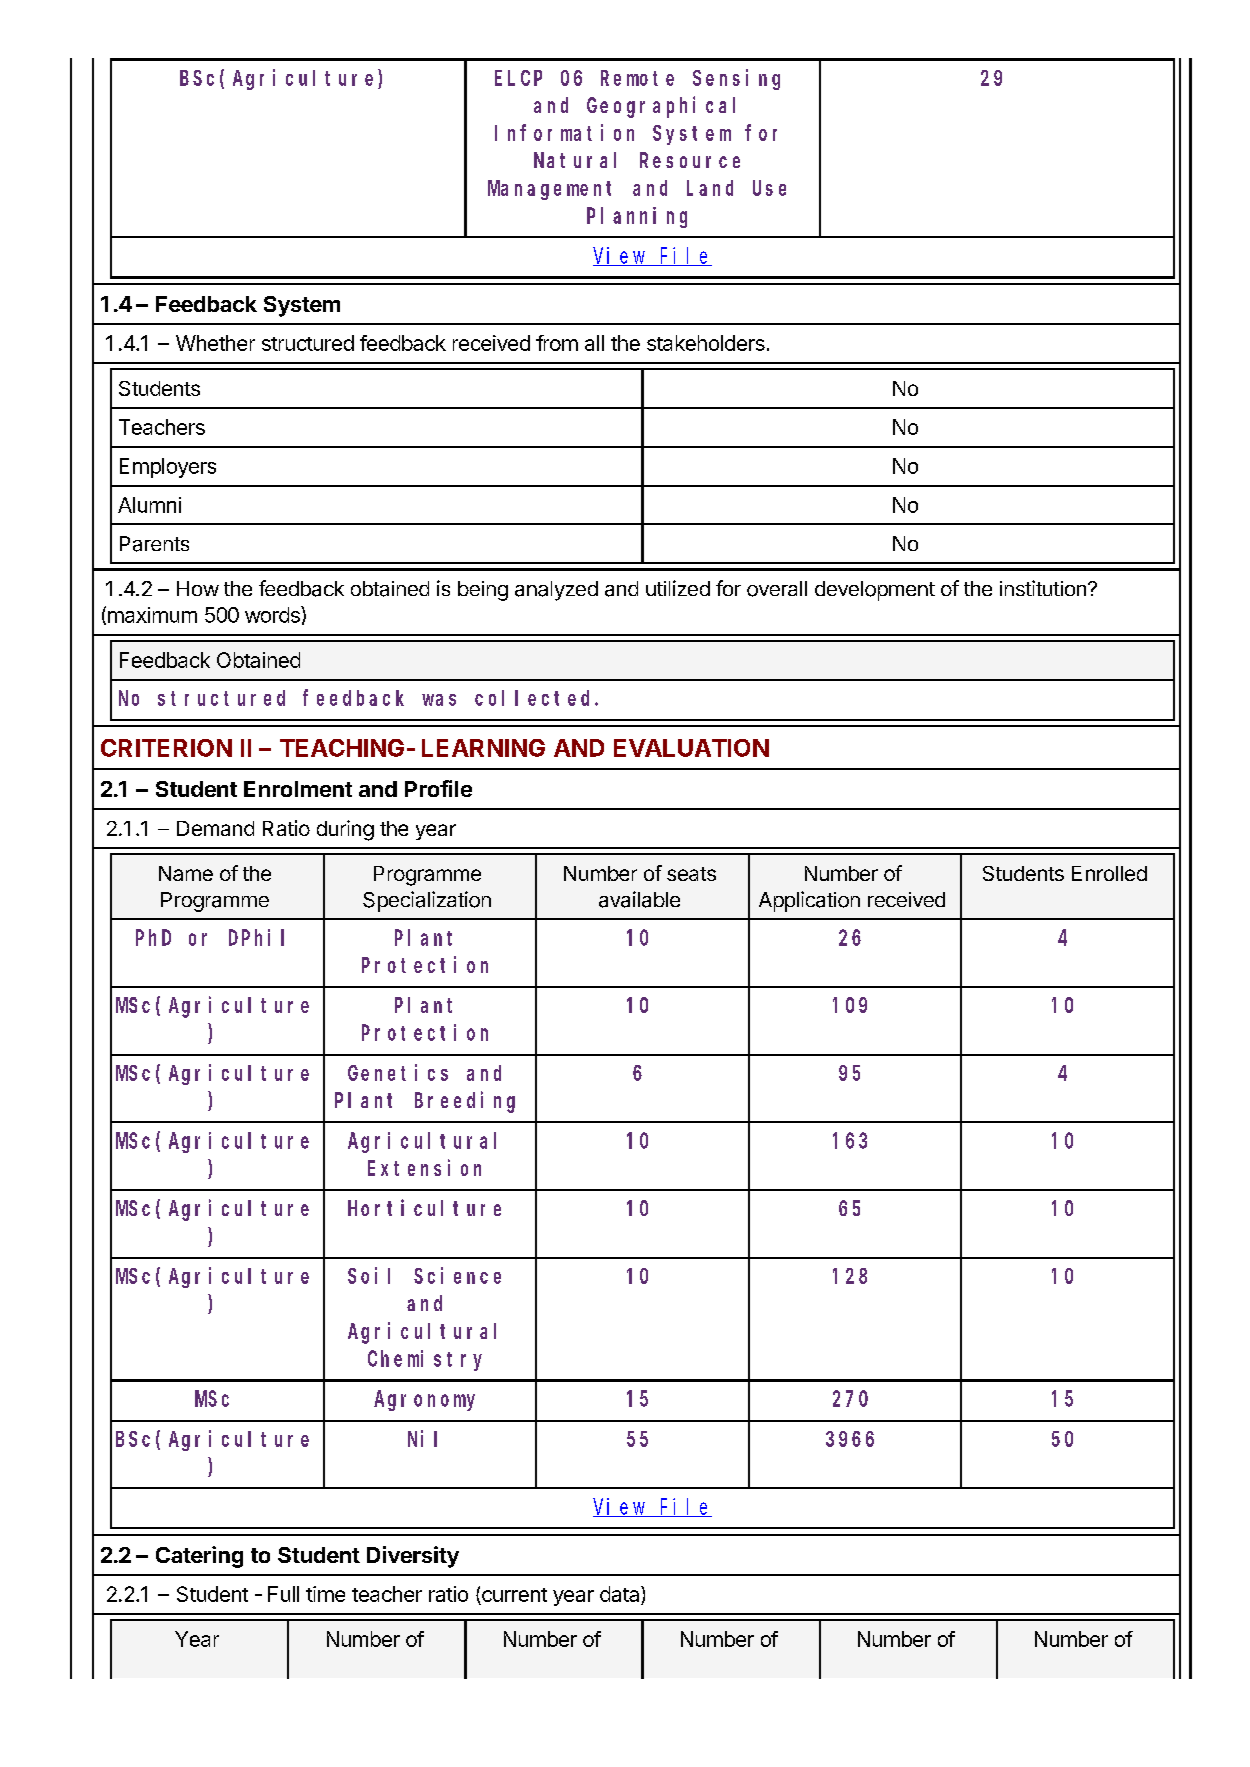  Describe the element at coordinates (215, 828) in the screenshot. I see `Demand` at that location.
